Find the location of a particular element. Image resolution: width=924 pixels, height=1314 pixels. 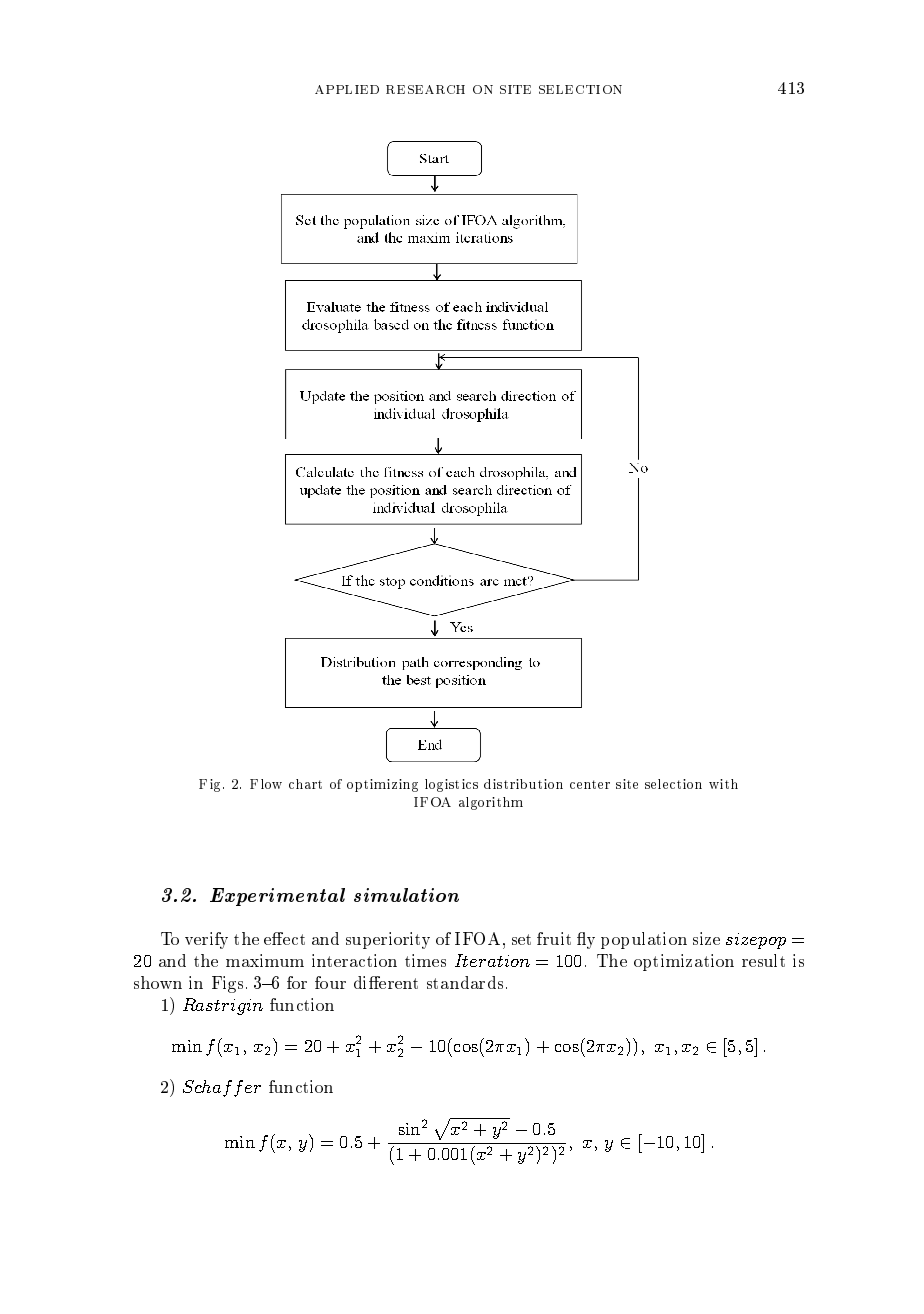

verify is located at coordinates (206, 940).
